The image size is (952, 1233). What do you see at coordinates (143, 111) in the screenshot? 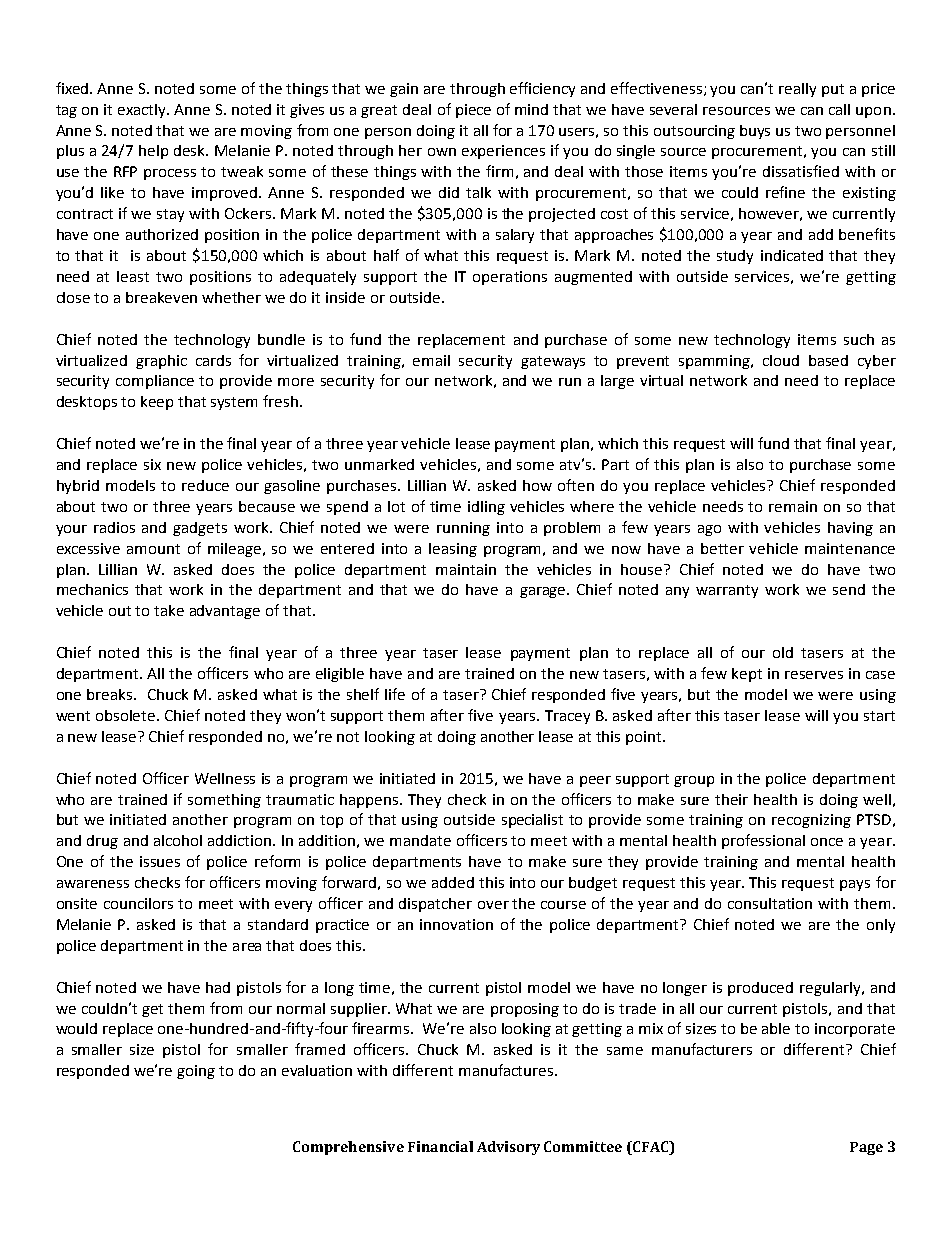
I see `exactly` at bounding box center [143, 111].
